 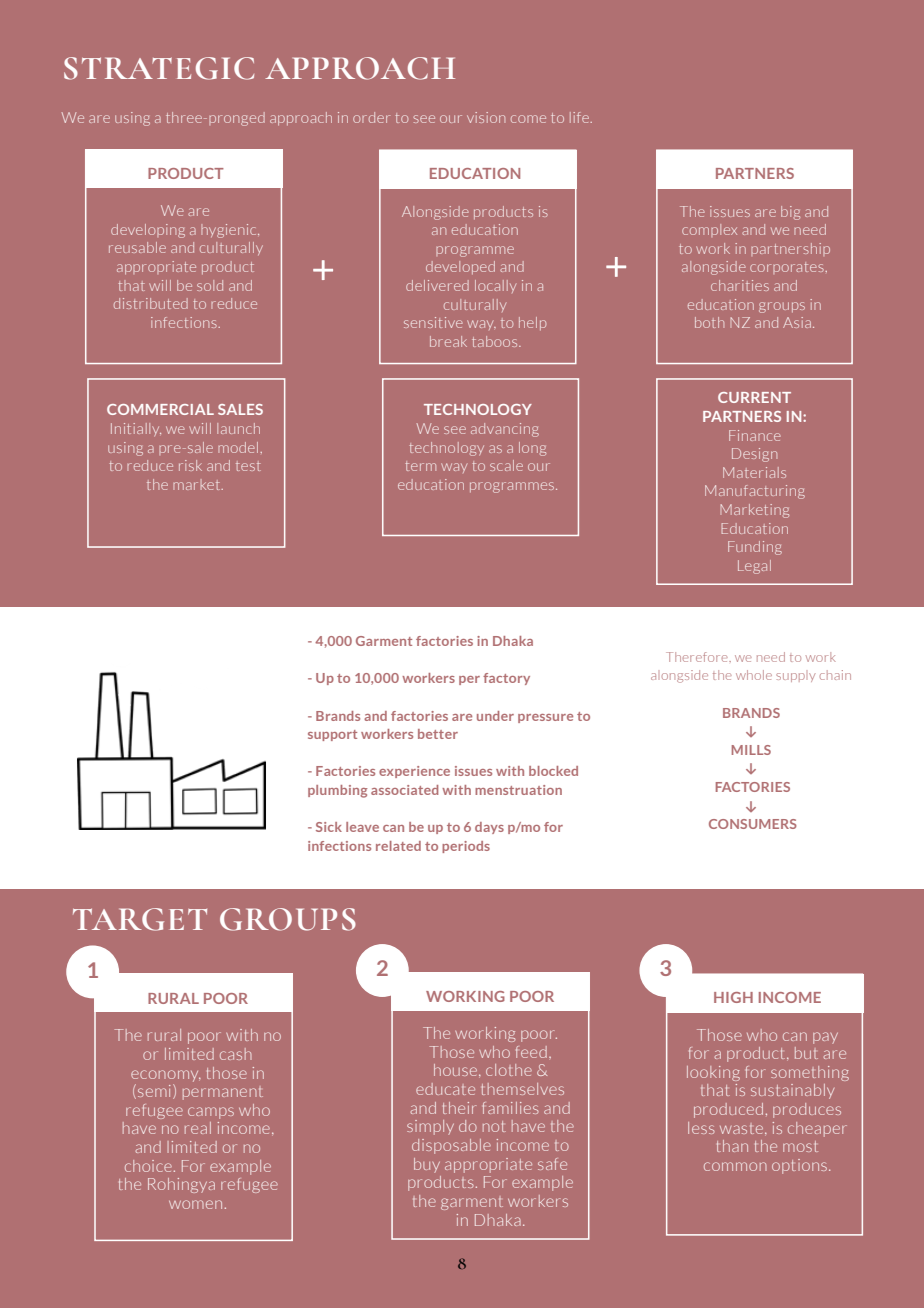 I want to click on women, so click(x=195, y=1204).
